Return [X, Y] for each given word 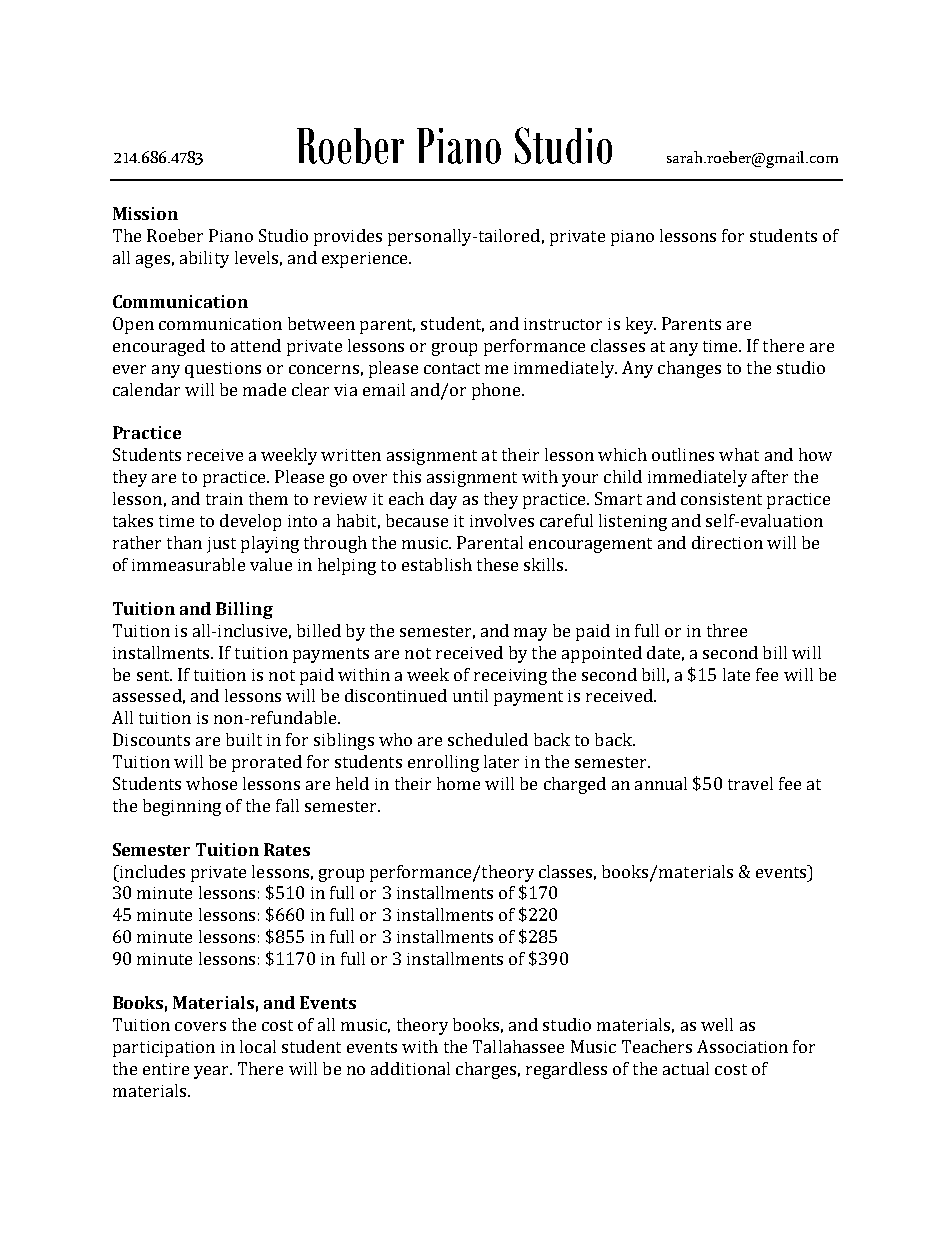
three [727, 630]
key [641, 325]
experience [366, 260]
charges [486, 1070]
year [212, 1072]
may [530, 634]
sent [154, 675]
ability [204, 259]
